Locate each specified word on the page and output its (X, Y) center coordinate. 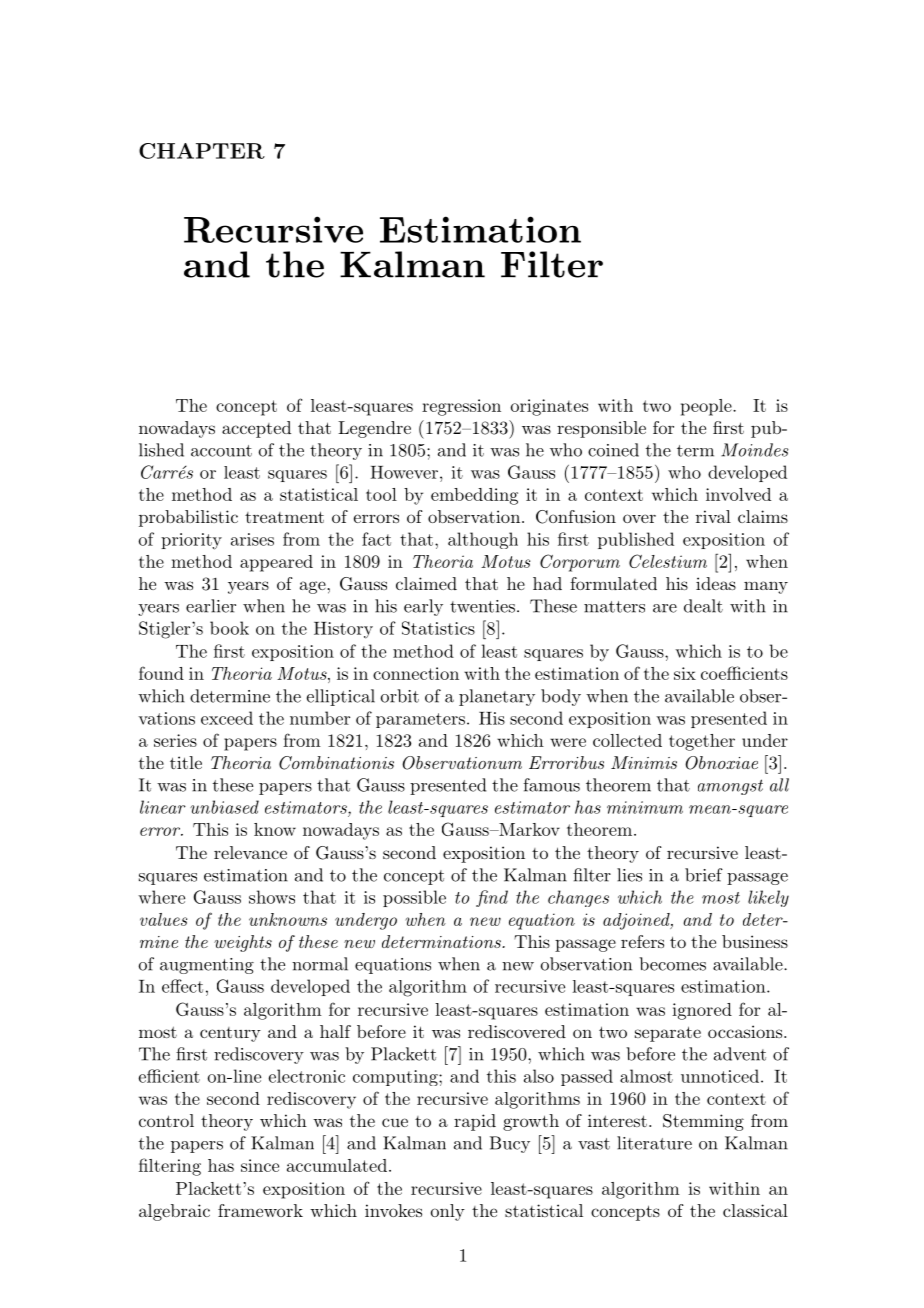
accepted (256, 429)
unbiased (224, 807)
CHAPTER (202, 151)
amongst (730, 787)
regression (461, 407)
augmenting (207, 966)
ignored (702, 1011)
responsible (601, 429)
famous (551, 785)
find (492, 898)
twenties (482, 606)
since (260, 1165)
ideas (716, 583)
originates (549, 407)
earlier (211, 606)
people (707, 407)
